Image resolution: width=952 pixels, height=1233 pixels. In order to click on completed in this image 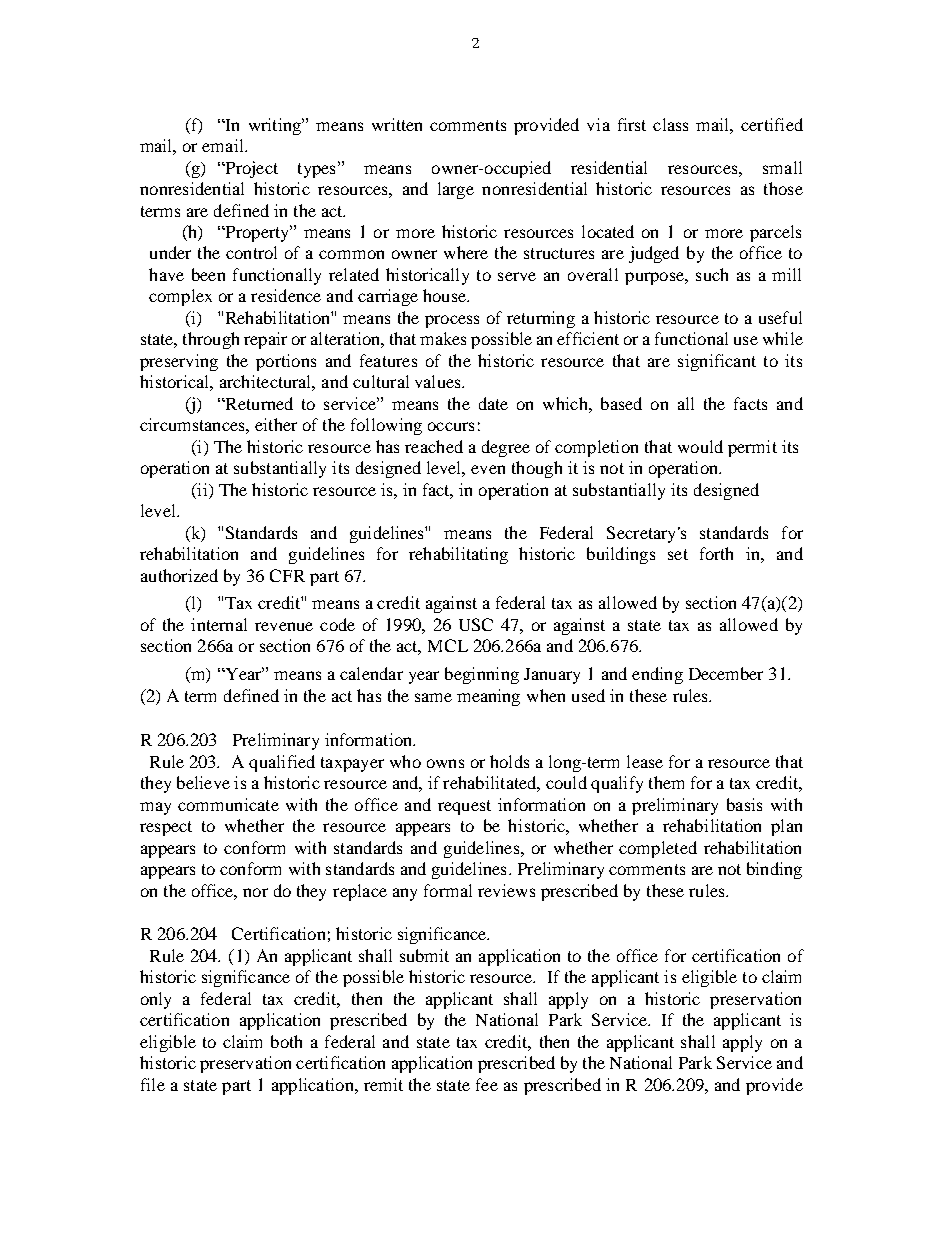, I will do `click(658, 849)`.
